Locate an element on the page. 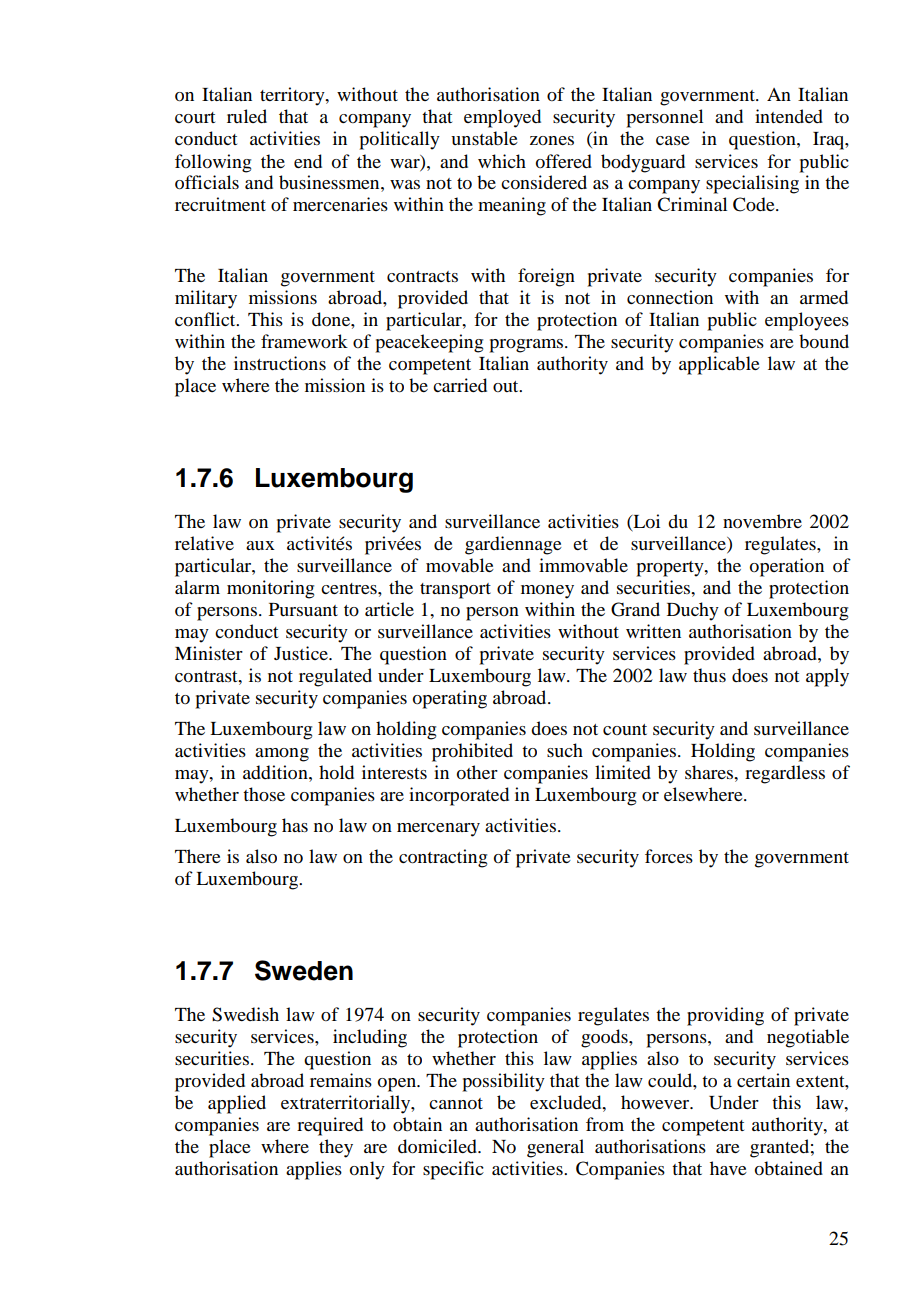 The image size is (924, 1311). have is located at coordinates (728, 1168).
